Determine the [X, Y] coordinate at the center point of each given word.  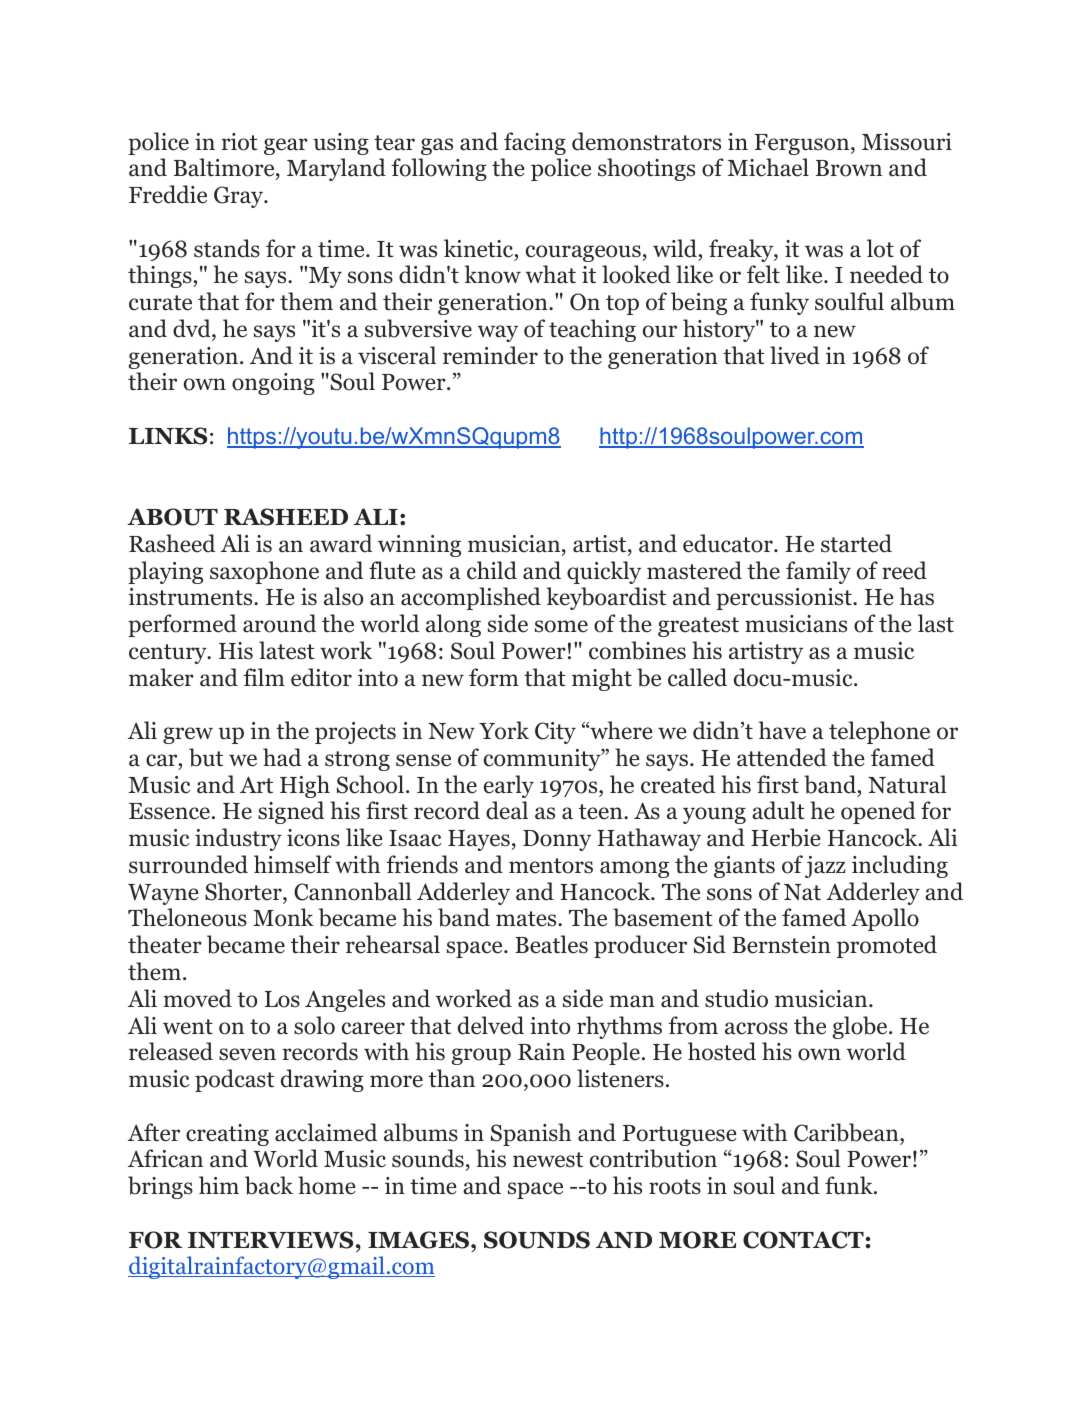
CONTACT [803, 1240]
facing [535, 143]
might [602, 679]
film [264, 677]
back [269, 1185]
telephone [879, 732]
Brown [849, 168]
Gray [240, 197]
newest [548, 1160]
